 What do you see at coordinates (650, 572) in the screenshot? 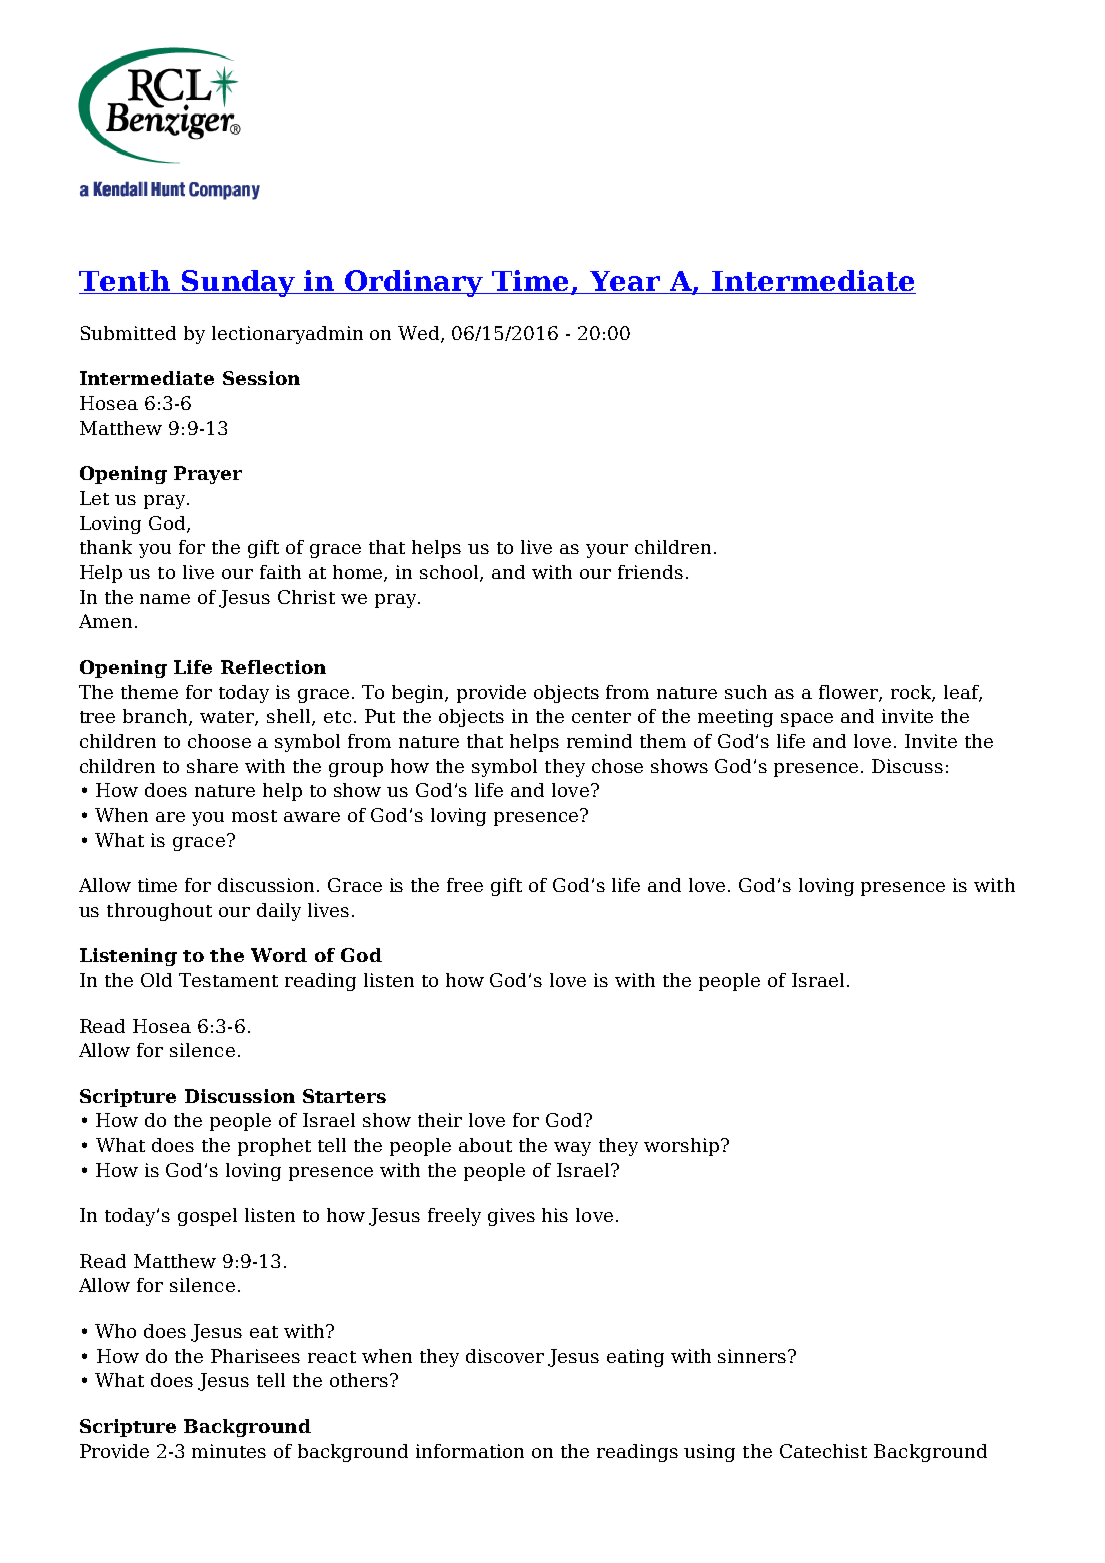
I see `friends` at bounding box center [650, 572].
